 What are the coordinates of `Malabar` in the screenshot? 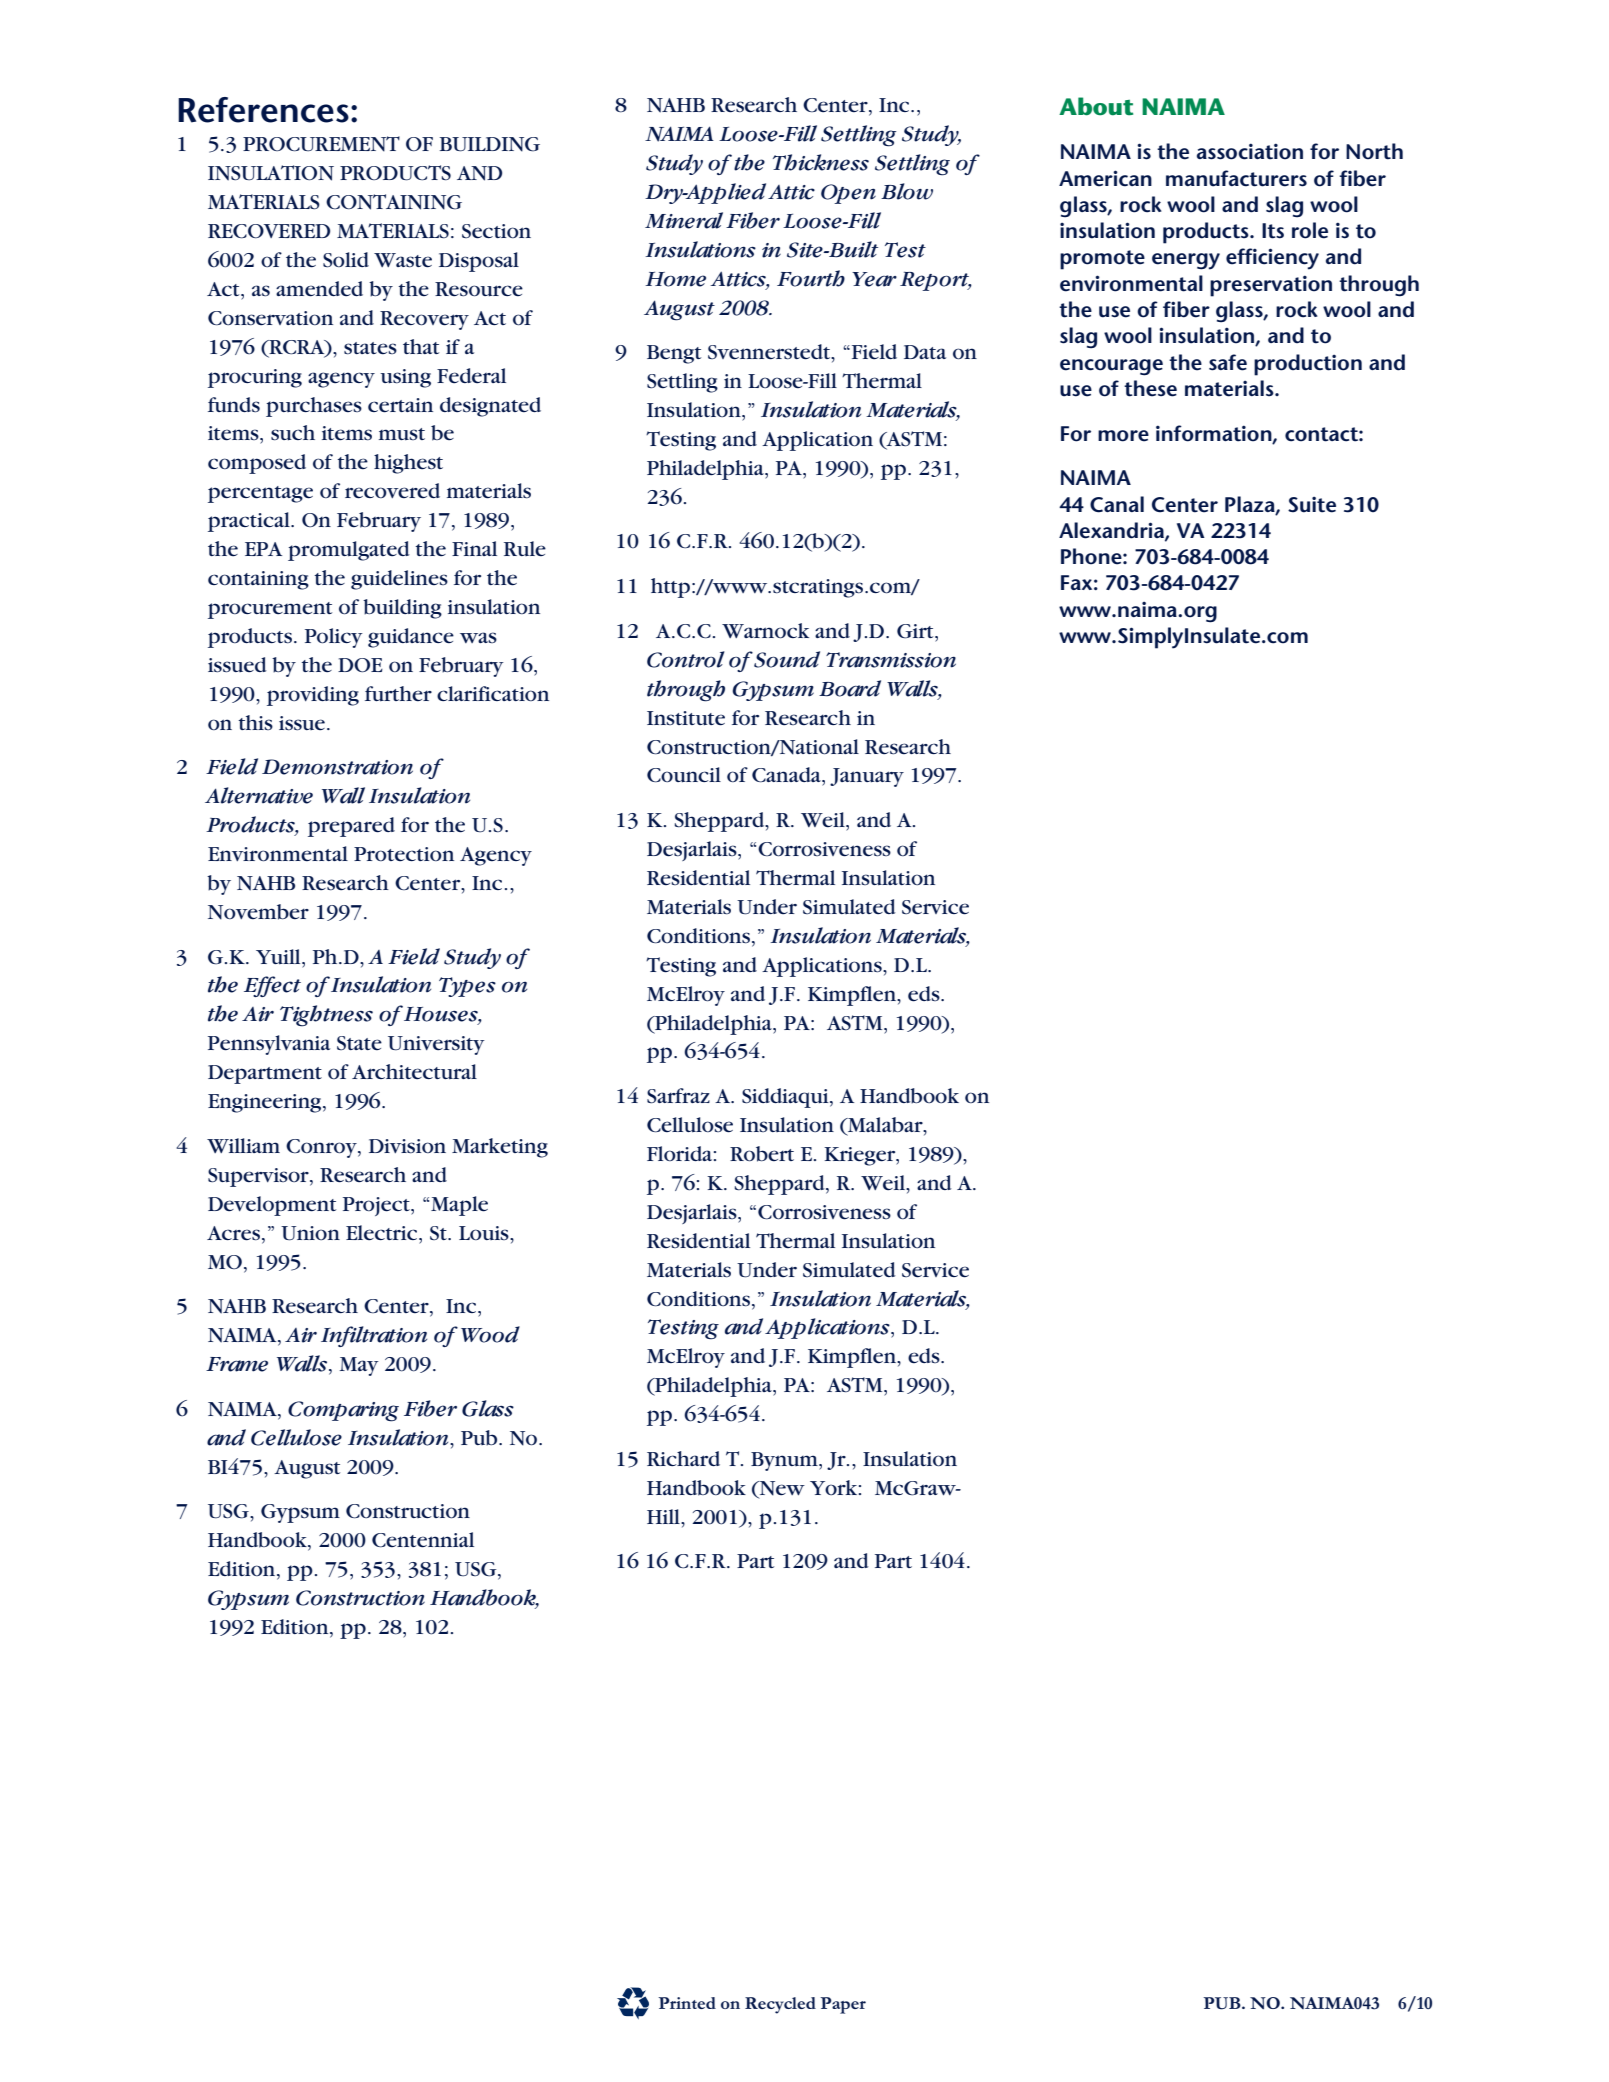 It's located at (885, 1126).
